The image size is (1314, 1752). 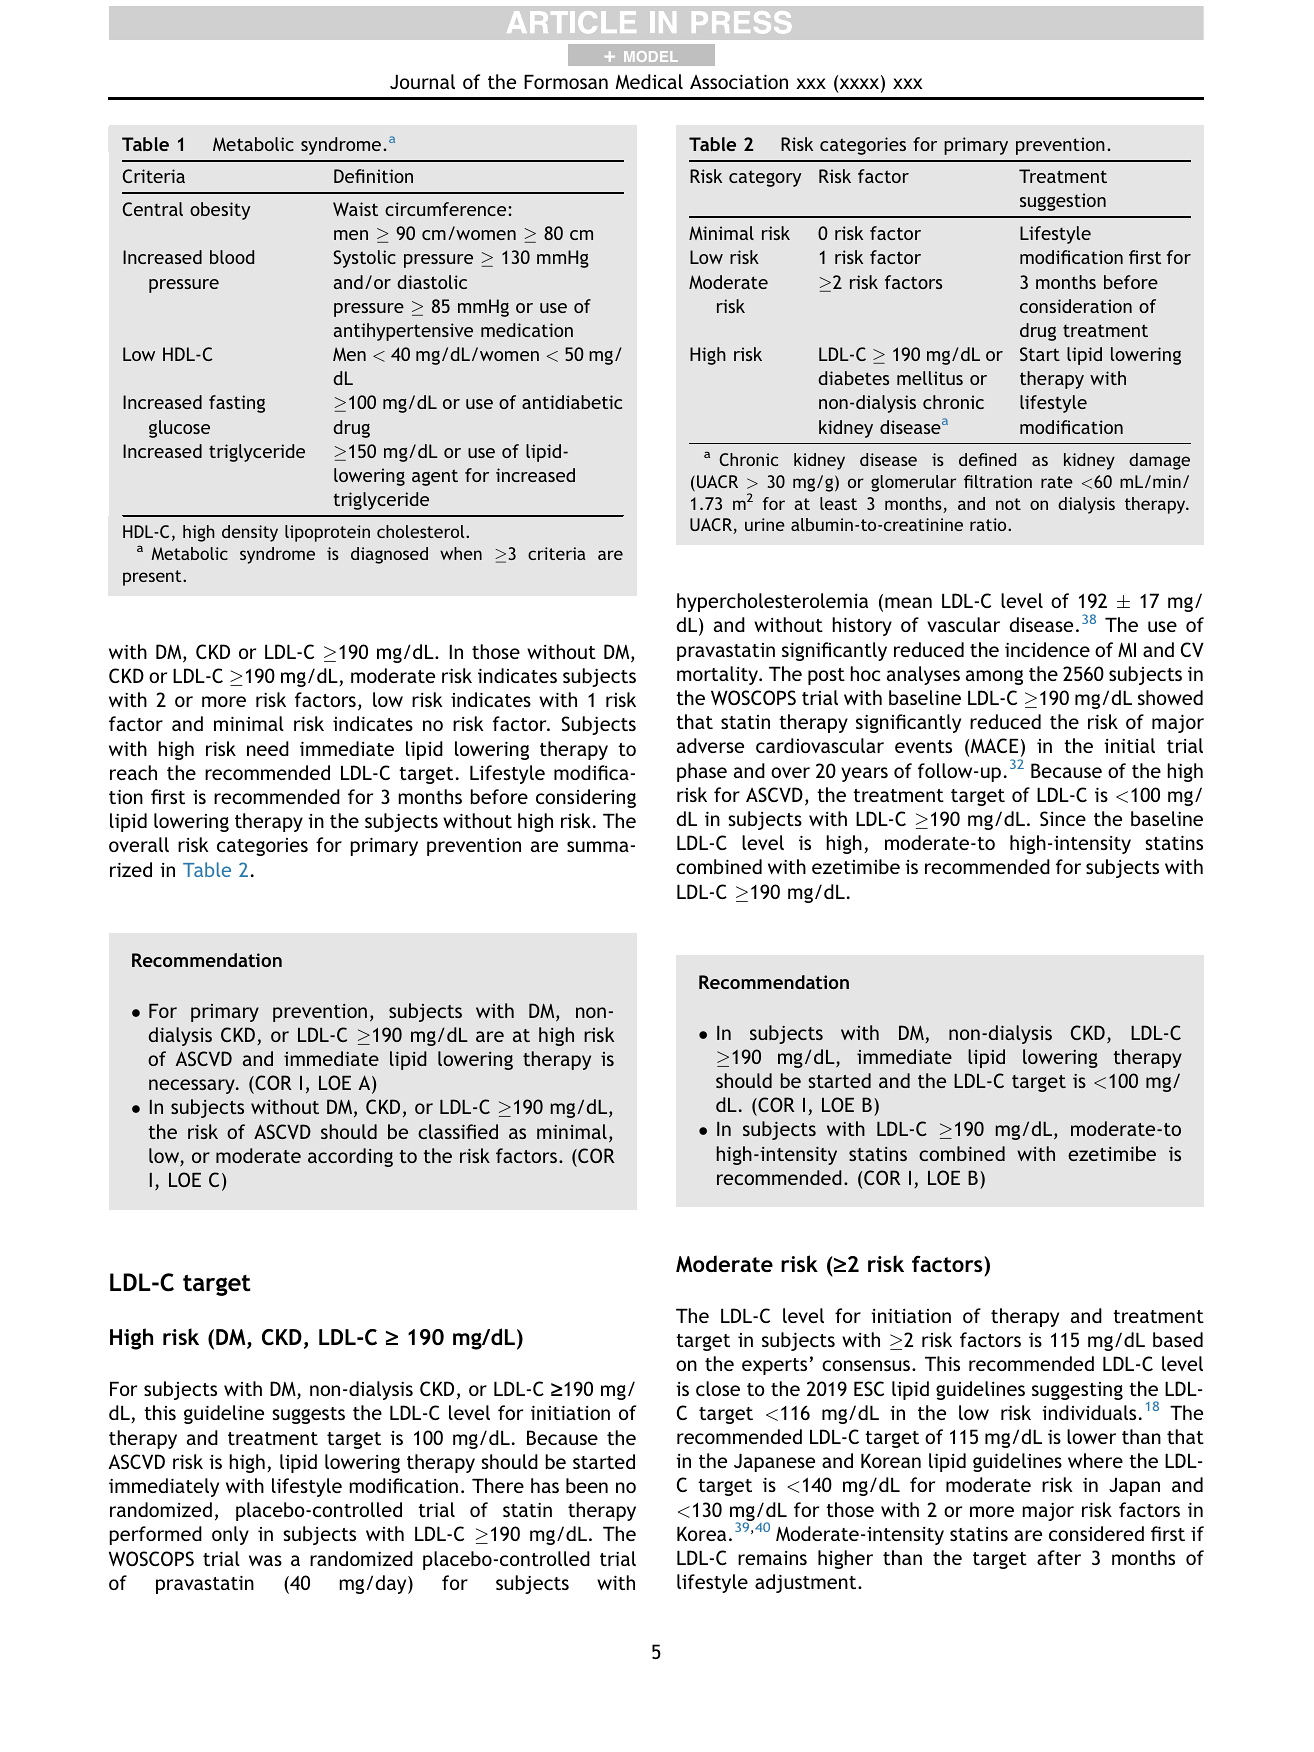 I want to click on antidiabetic, so click(x=572, y=402).
